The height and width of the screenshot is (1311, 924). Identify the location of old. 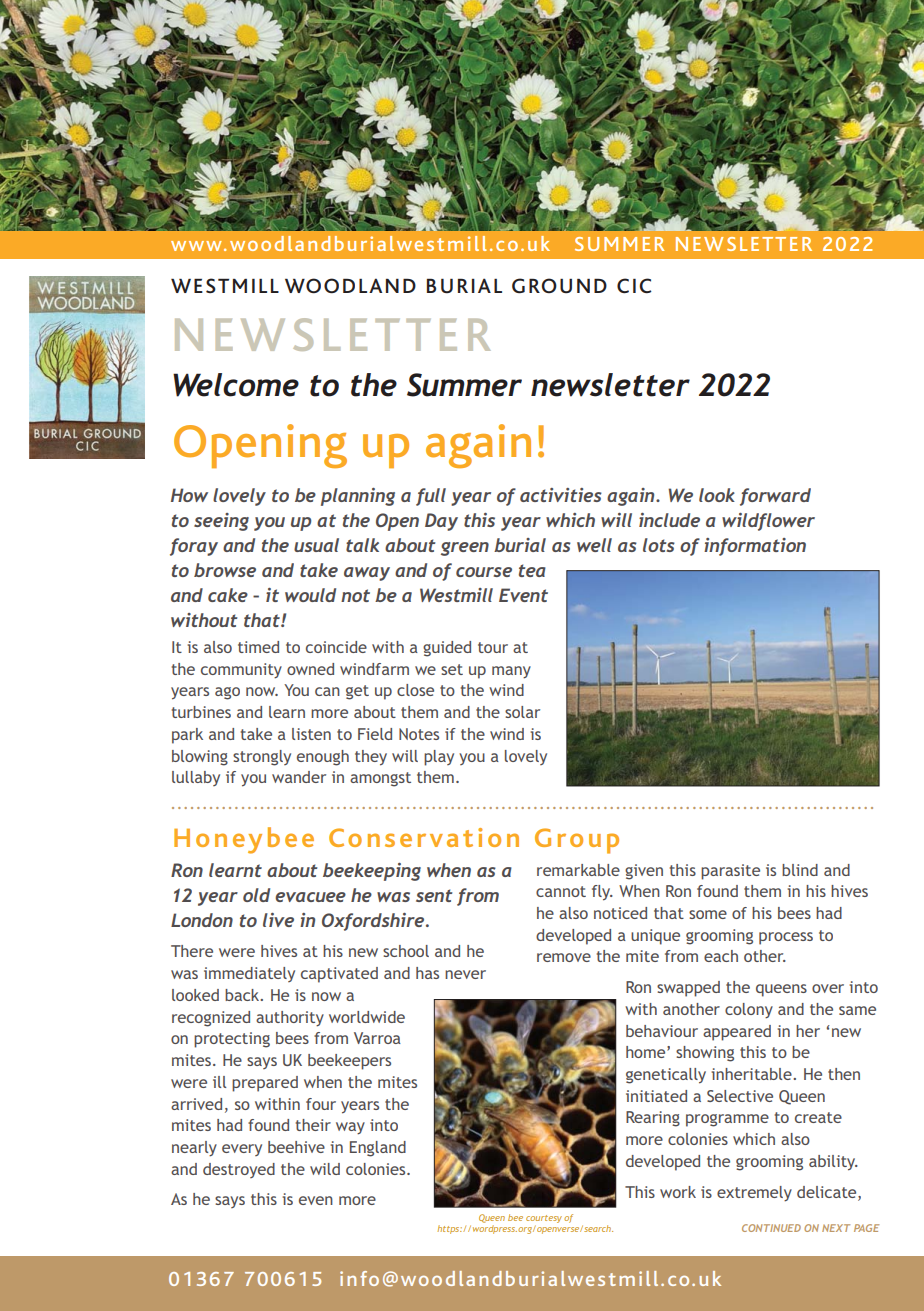
(256, 895).
